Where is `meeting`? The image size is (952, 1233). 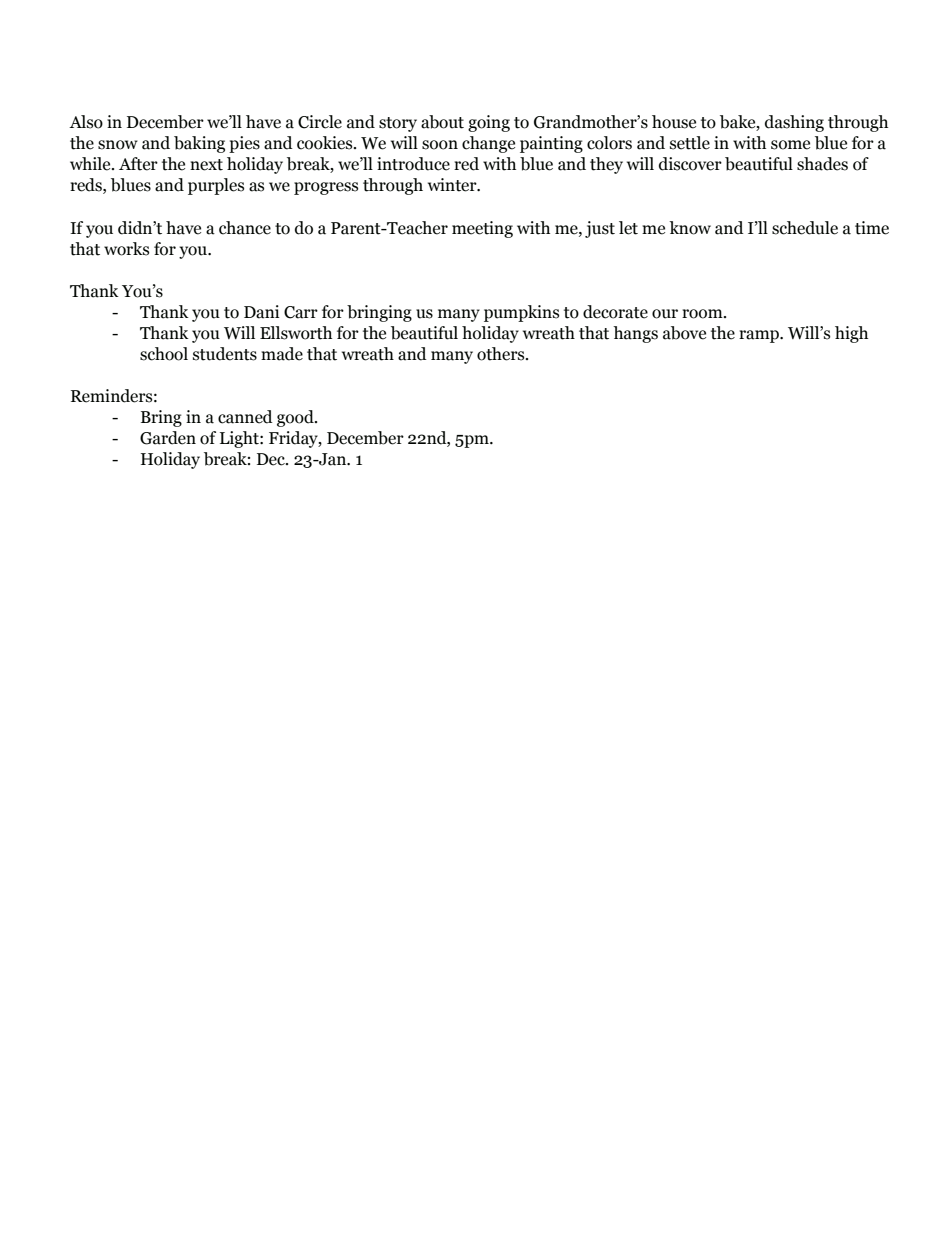
meeting is located at coordinates (482, 229).
